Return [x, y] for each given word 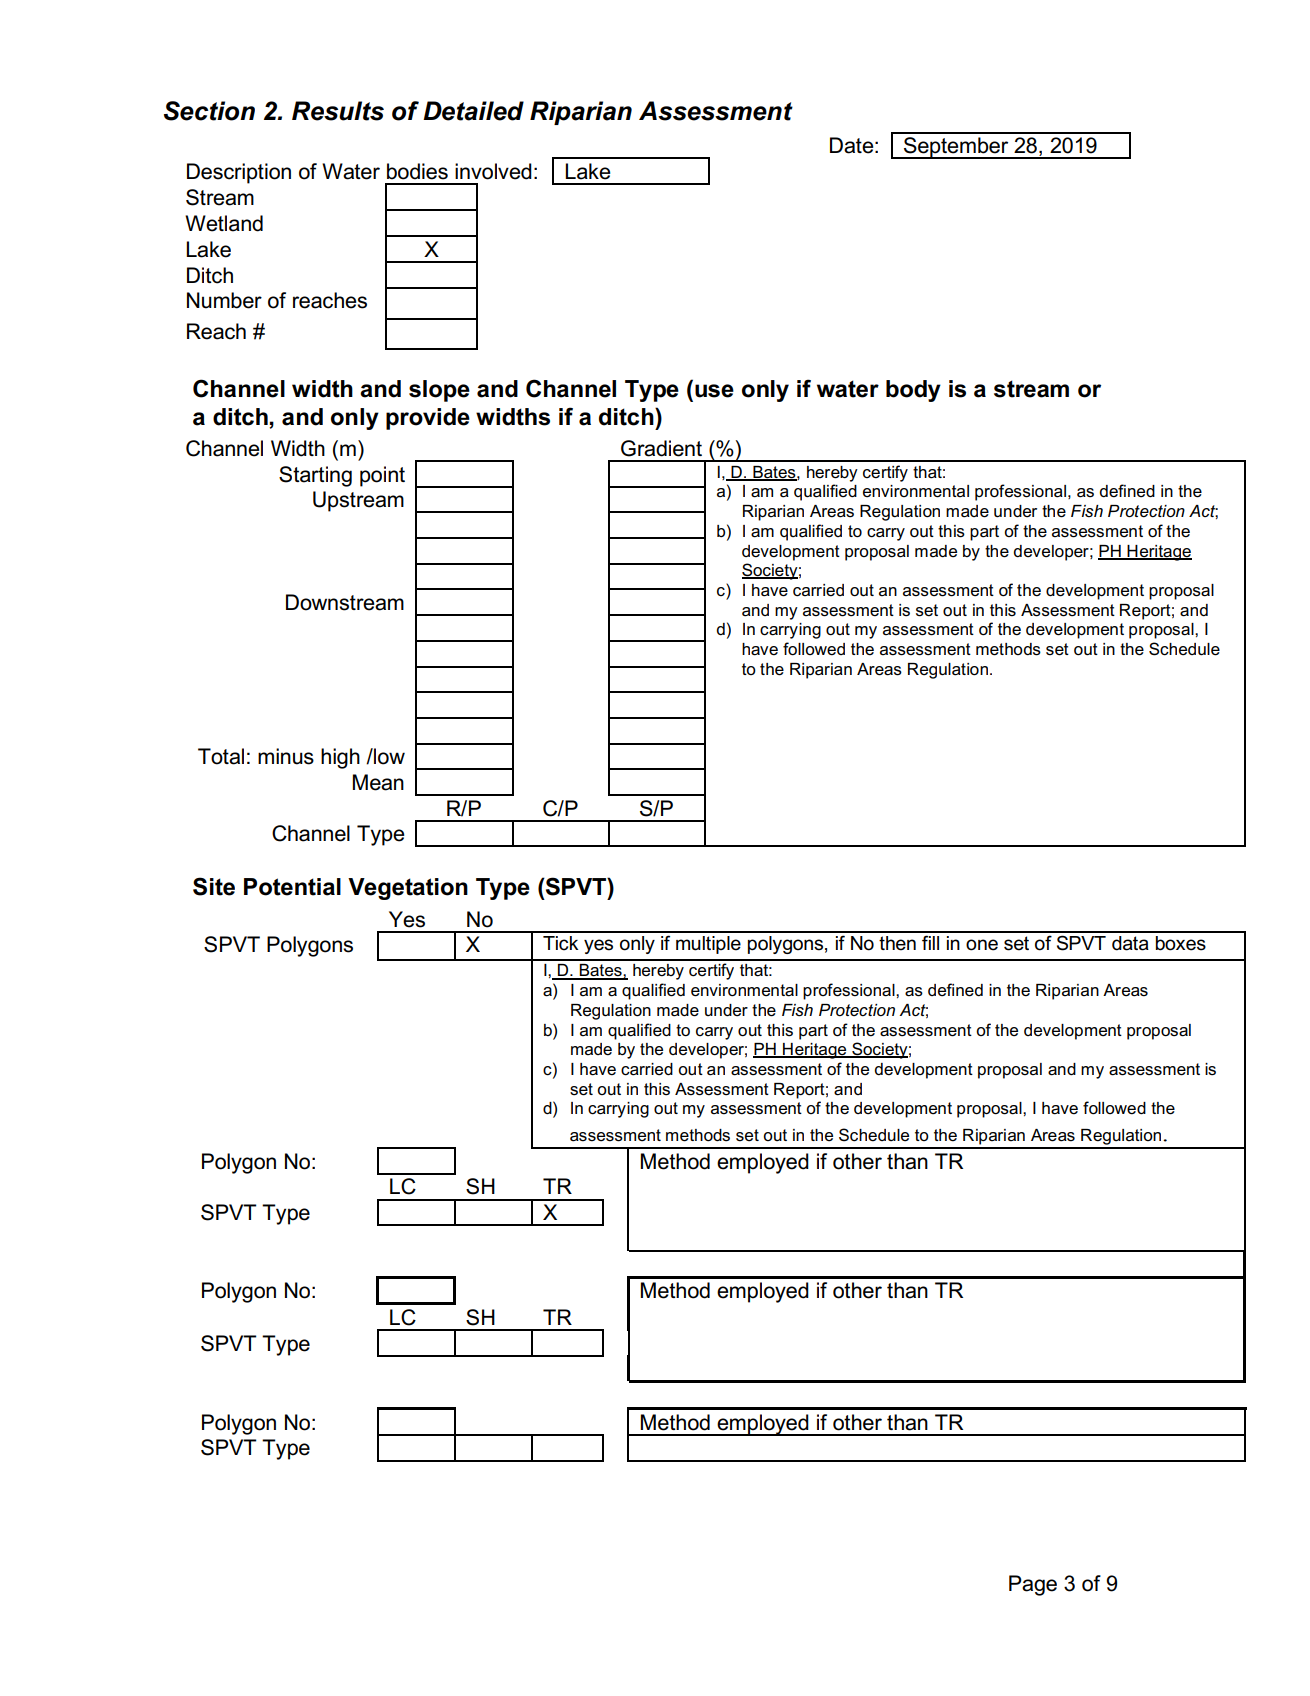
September [956, 148]
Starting [315, 476]
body [913, 391]
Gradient [661, 448]
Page [1033, 1585]
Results [338, 111]
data [1130, 943]
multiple [708, 945]
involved [493, 171]
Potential [292, 887]
